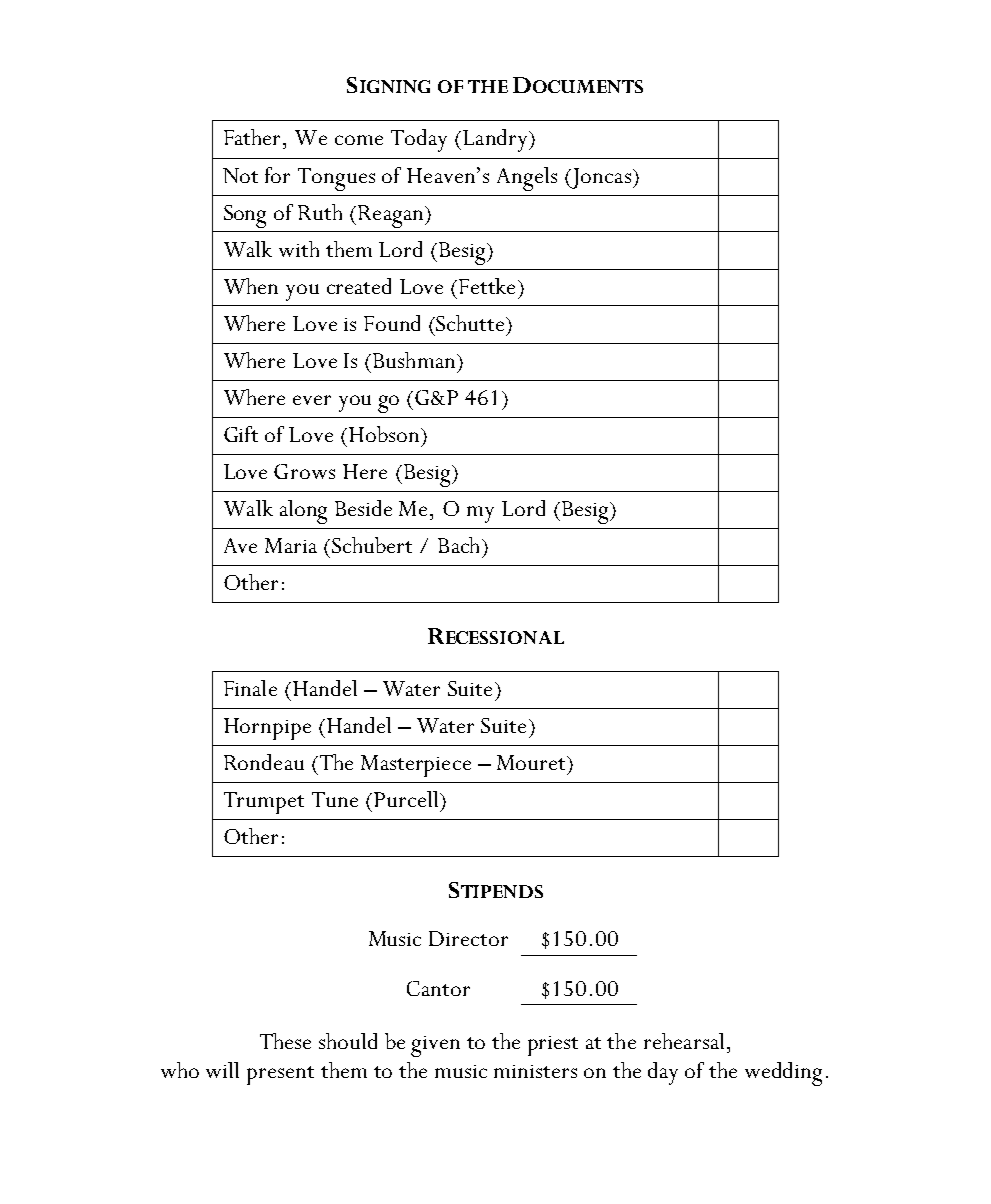  What do you see at coordinates (372, 545) in the screenshot?
I see `Schubert` at bounding box center [372, 545].
